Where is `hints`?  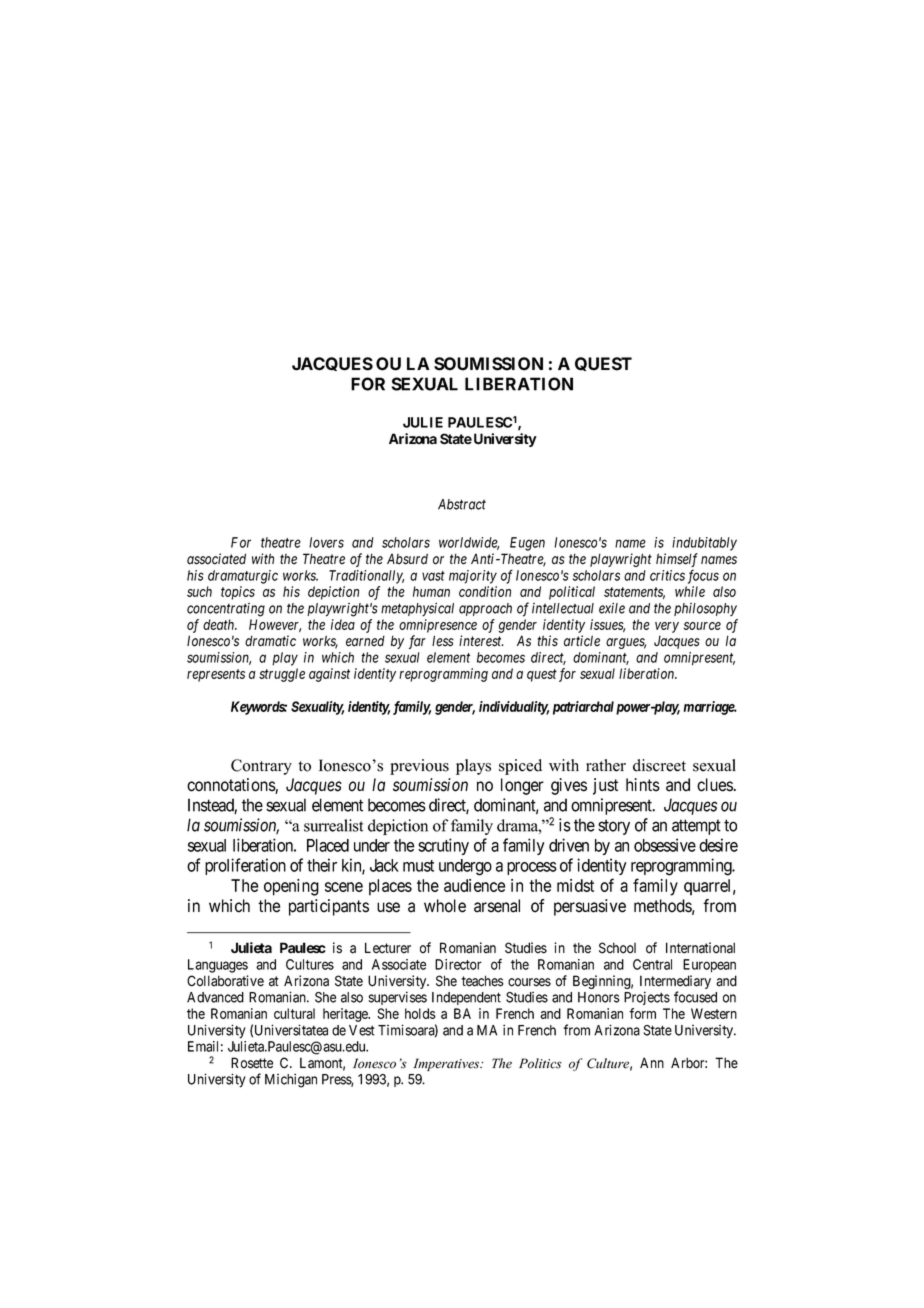 hints is located at coordinates (643, 785).
